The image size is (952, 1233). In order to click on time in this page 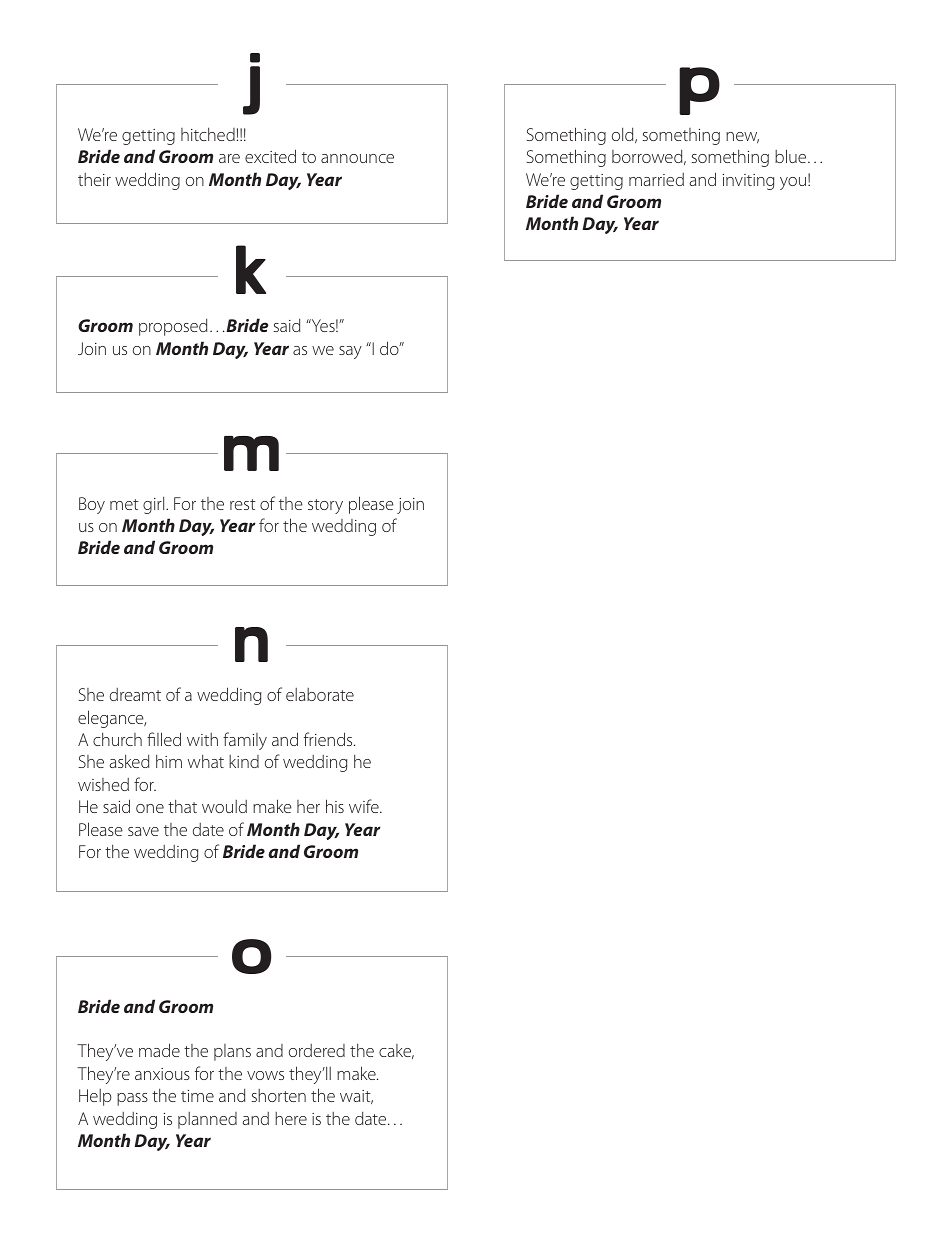, I will do `click(197, 1096)`.
